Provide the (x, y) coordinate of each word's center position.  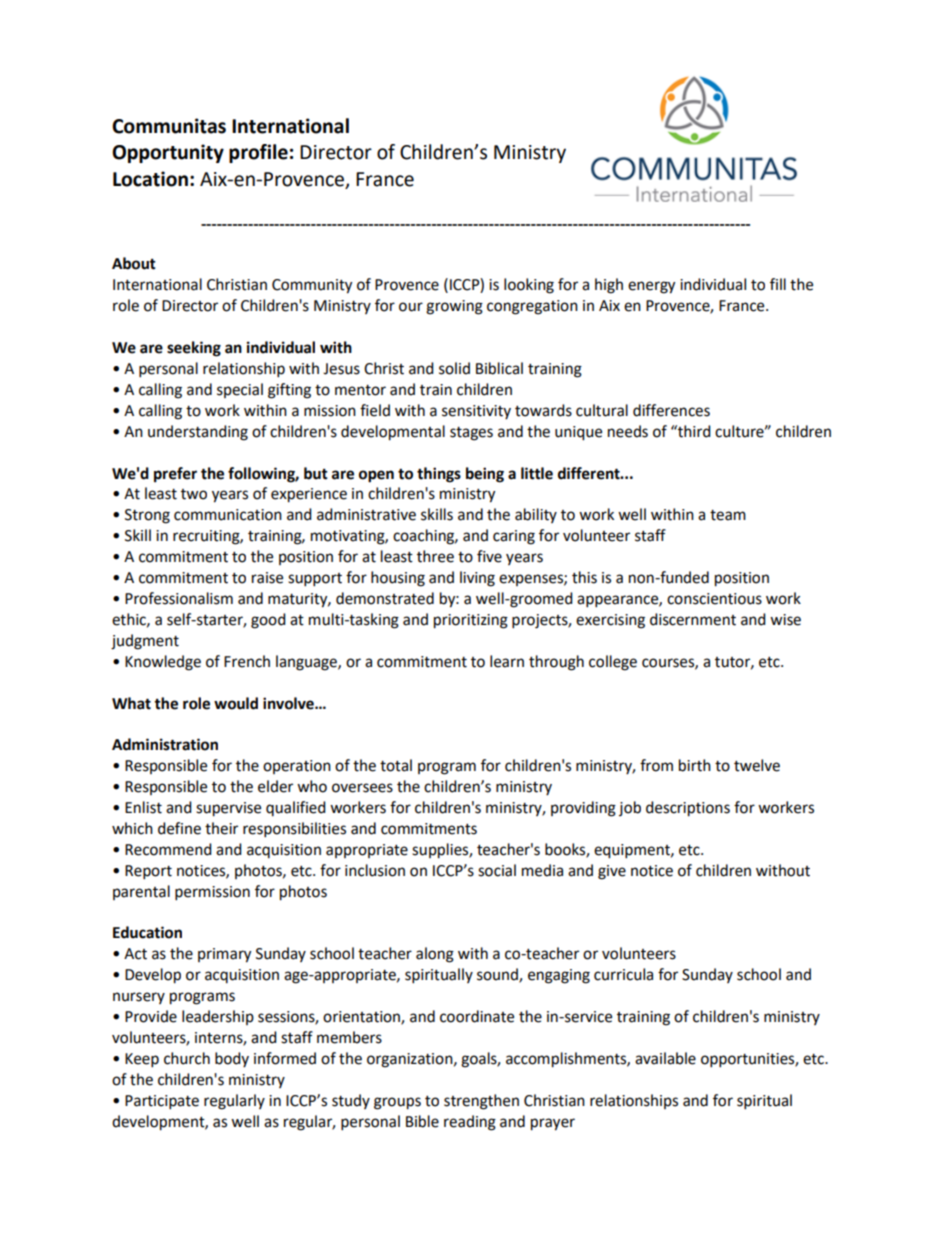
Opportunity (168, 153)
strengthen (481, 1102)
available (665, 1058)
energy (651, 287)
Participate (162, 1102)
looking (529, 286)
